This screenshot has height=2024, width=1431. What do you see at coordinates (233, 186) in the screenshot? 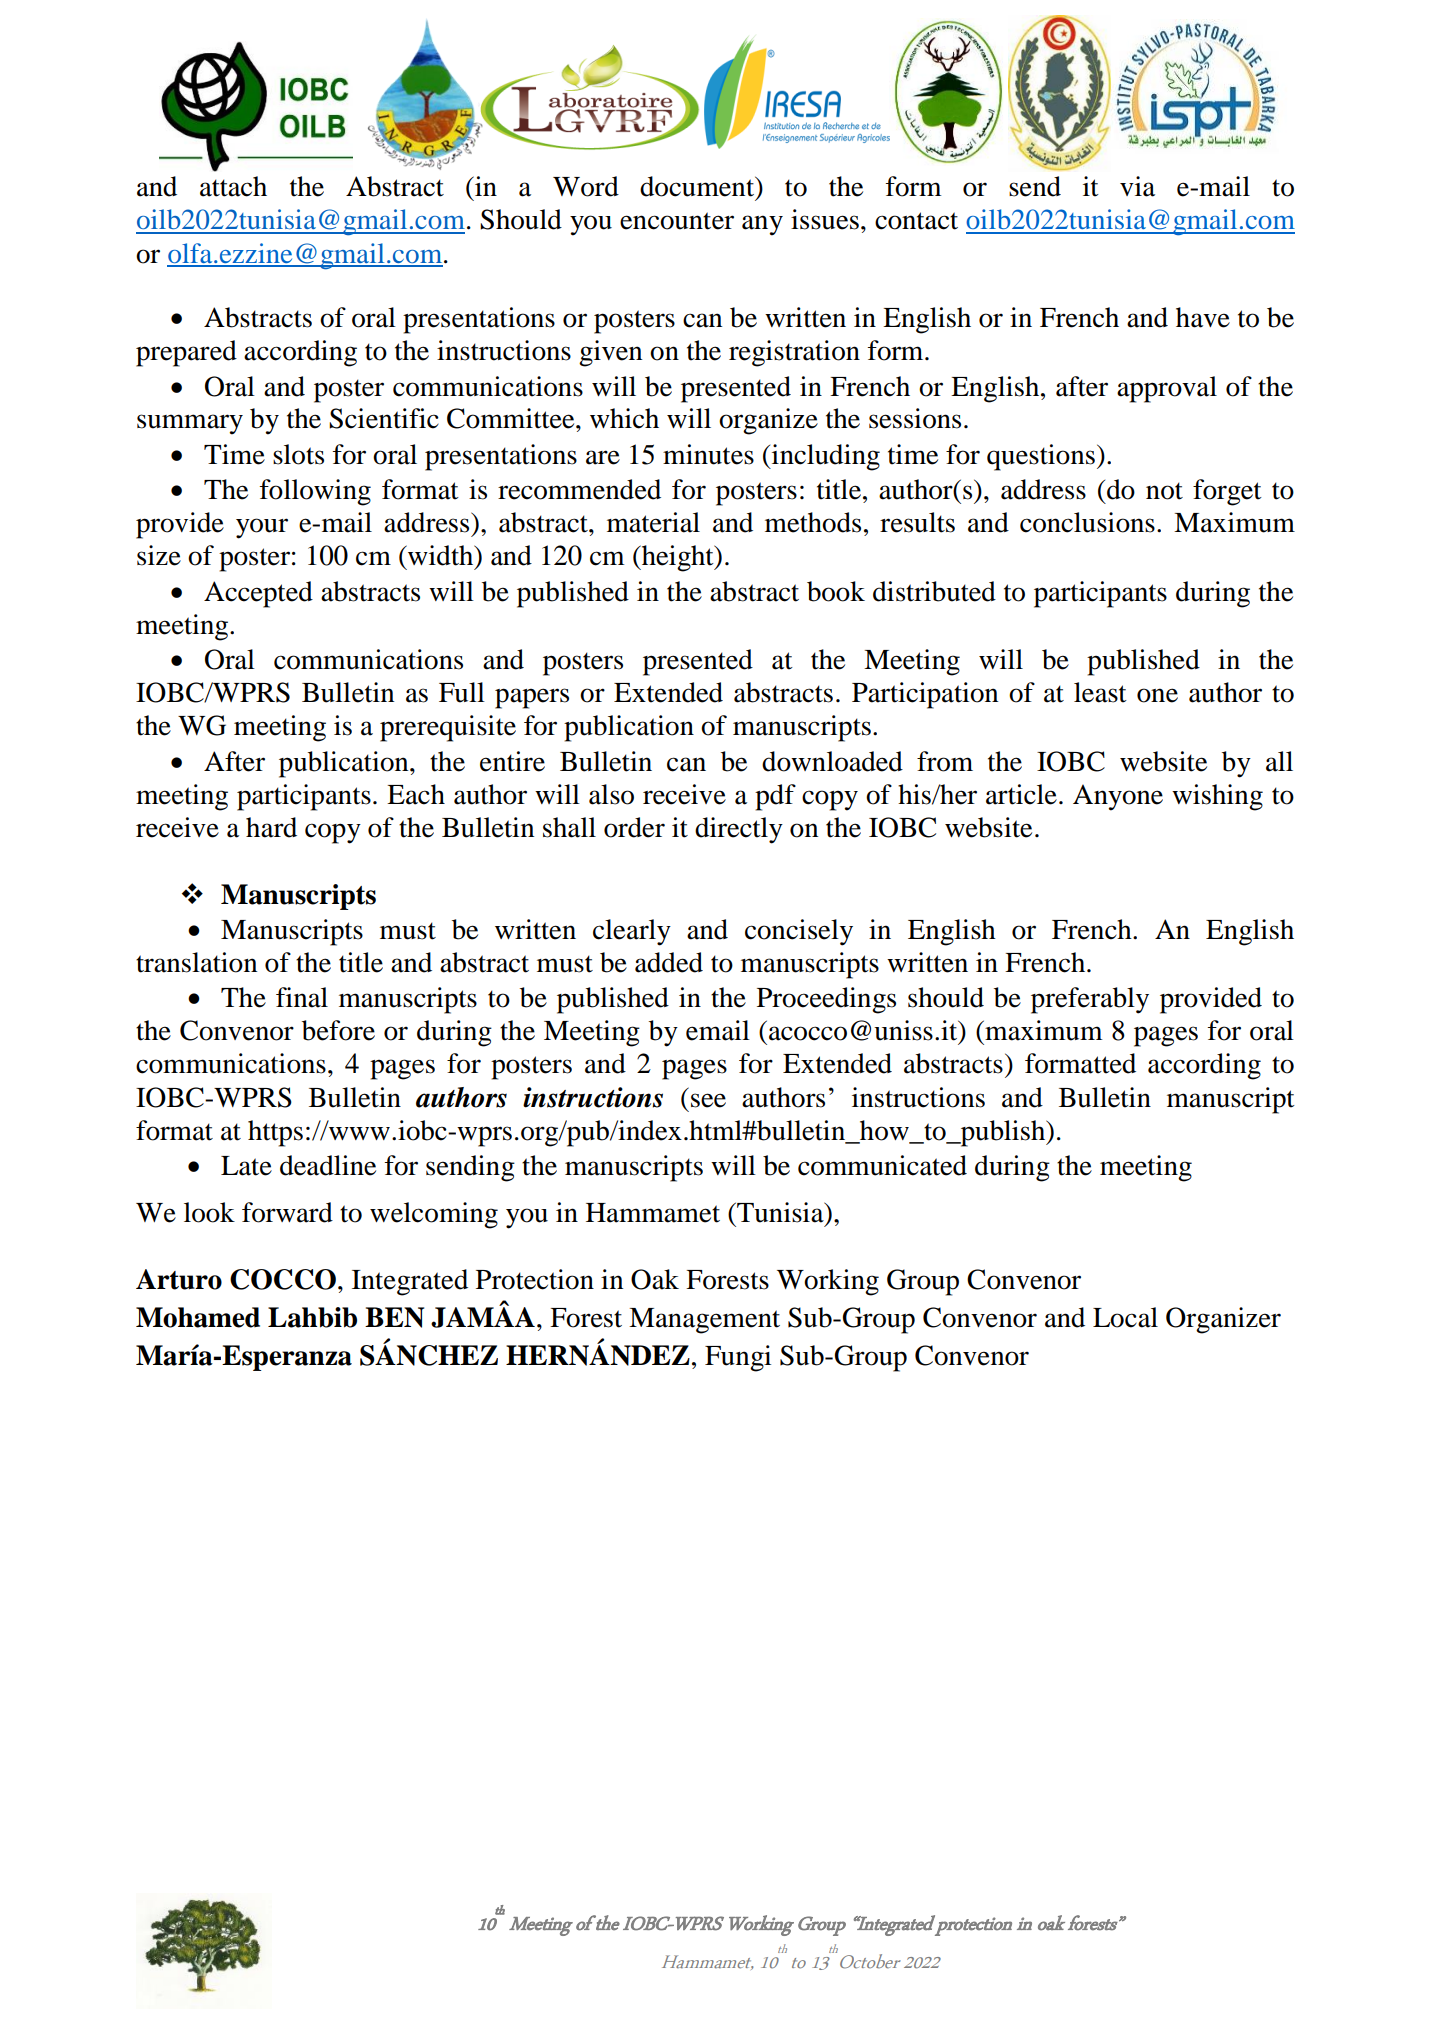
I see `attach` at bounding box center [233, 186].
